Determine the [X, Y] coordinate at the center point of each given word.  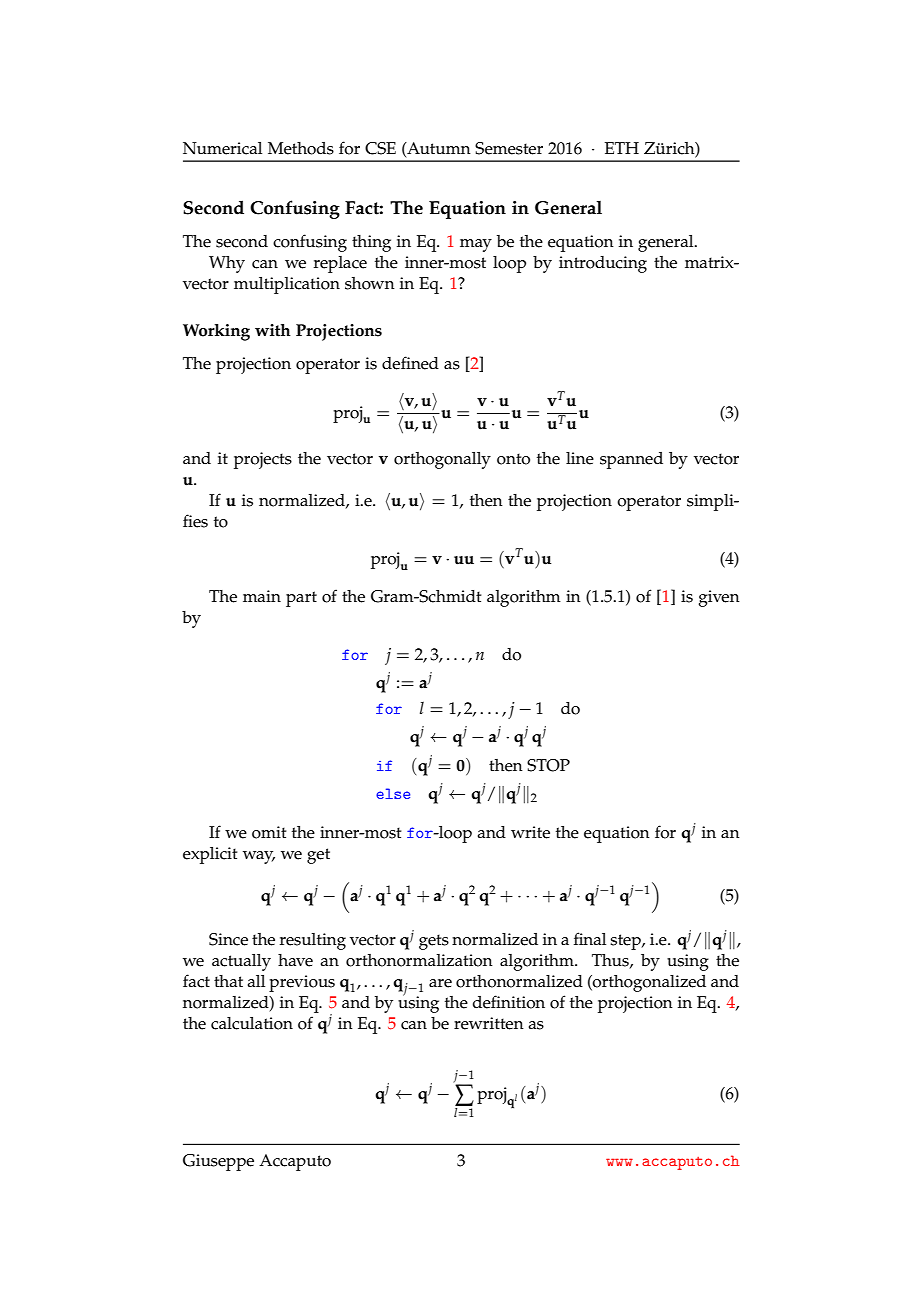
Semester [509, 148]
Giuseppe [218, 1162]
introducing [603, 264]
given [719, 598]
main [262, 596]
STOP [548, 765]
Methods [301, 148]
